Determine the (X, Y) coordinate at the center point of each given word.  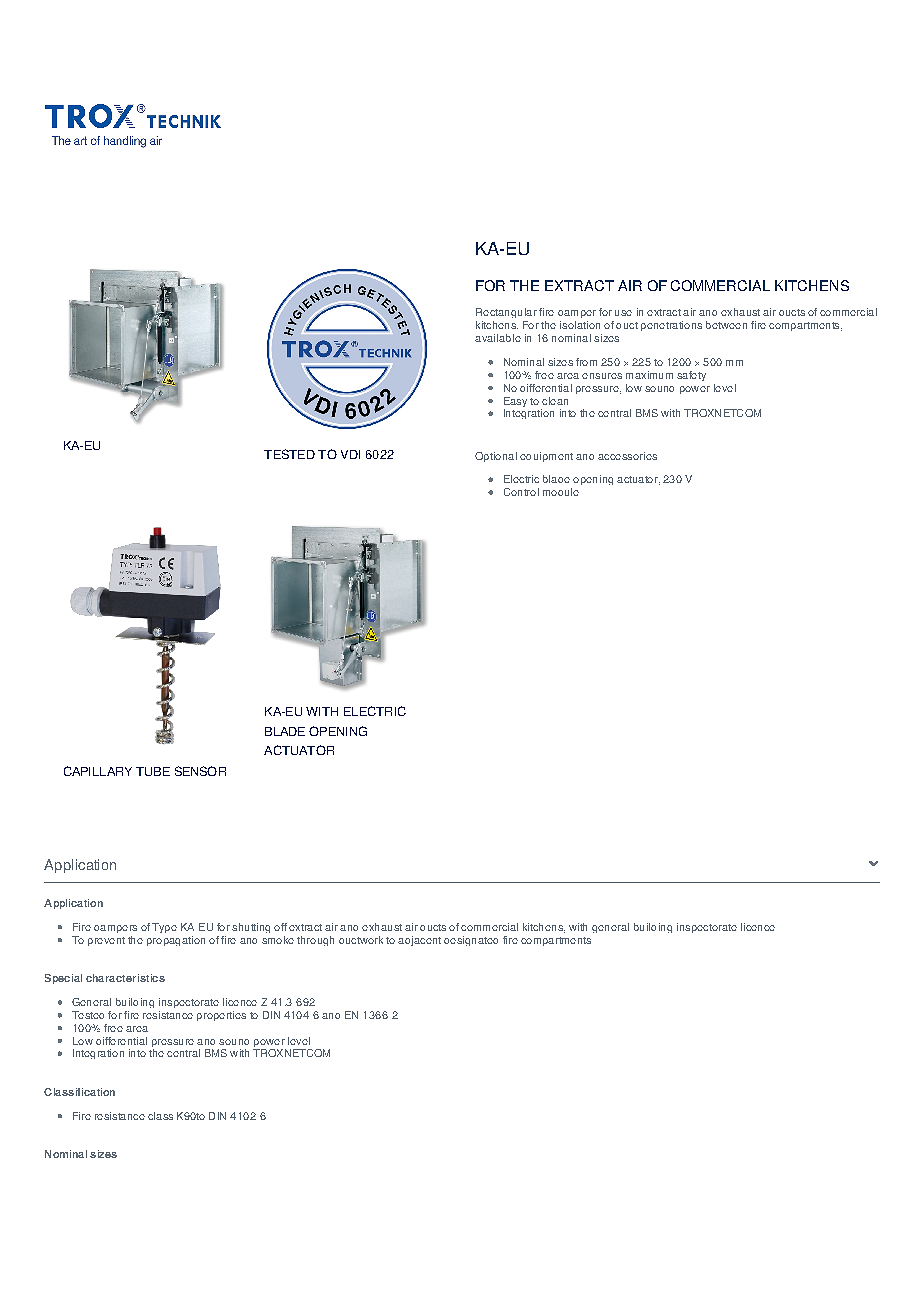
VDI (350, 454)
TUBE (153, 771)
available (498, 338)
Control (521, 492)
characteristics (125, 978)
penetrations (671, 326)
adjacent (419, 941)
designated (471, 941)
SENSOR (200, 771)
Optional (496, 457)
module (561, 492)
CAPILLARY (98, 771)
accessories (627, 456)
